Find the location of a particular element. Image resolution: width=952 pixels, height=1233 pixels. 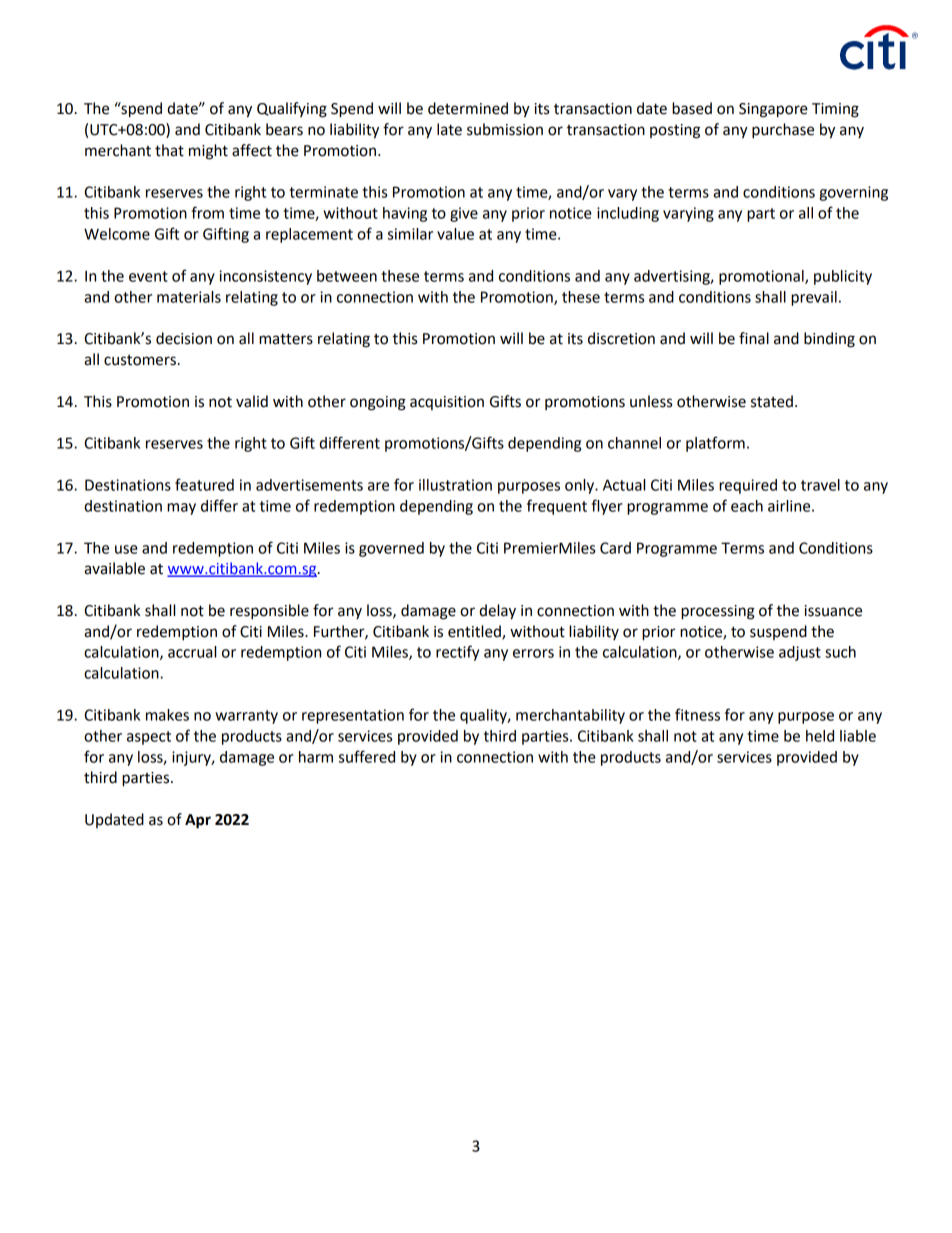

Apr is located at coordinates (198, 821).
